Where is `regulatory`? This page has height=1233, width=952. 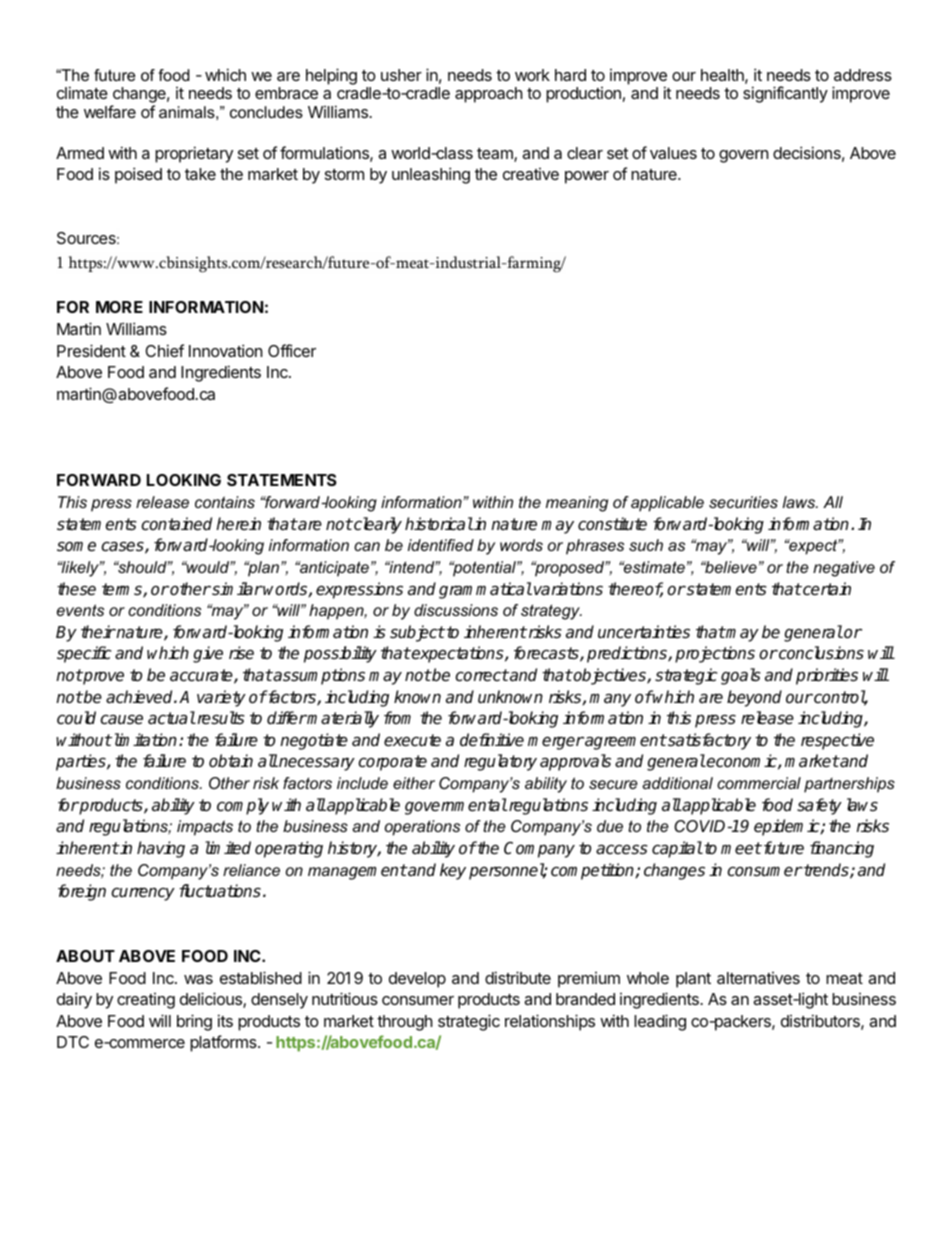 regulatory is located at coordinates (500, 762).
